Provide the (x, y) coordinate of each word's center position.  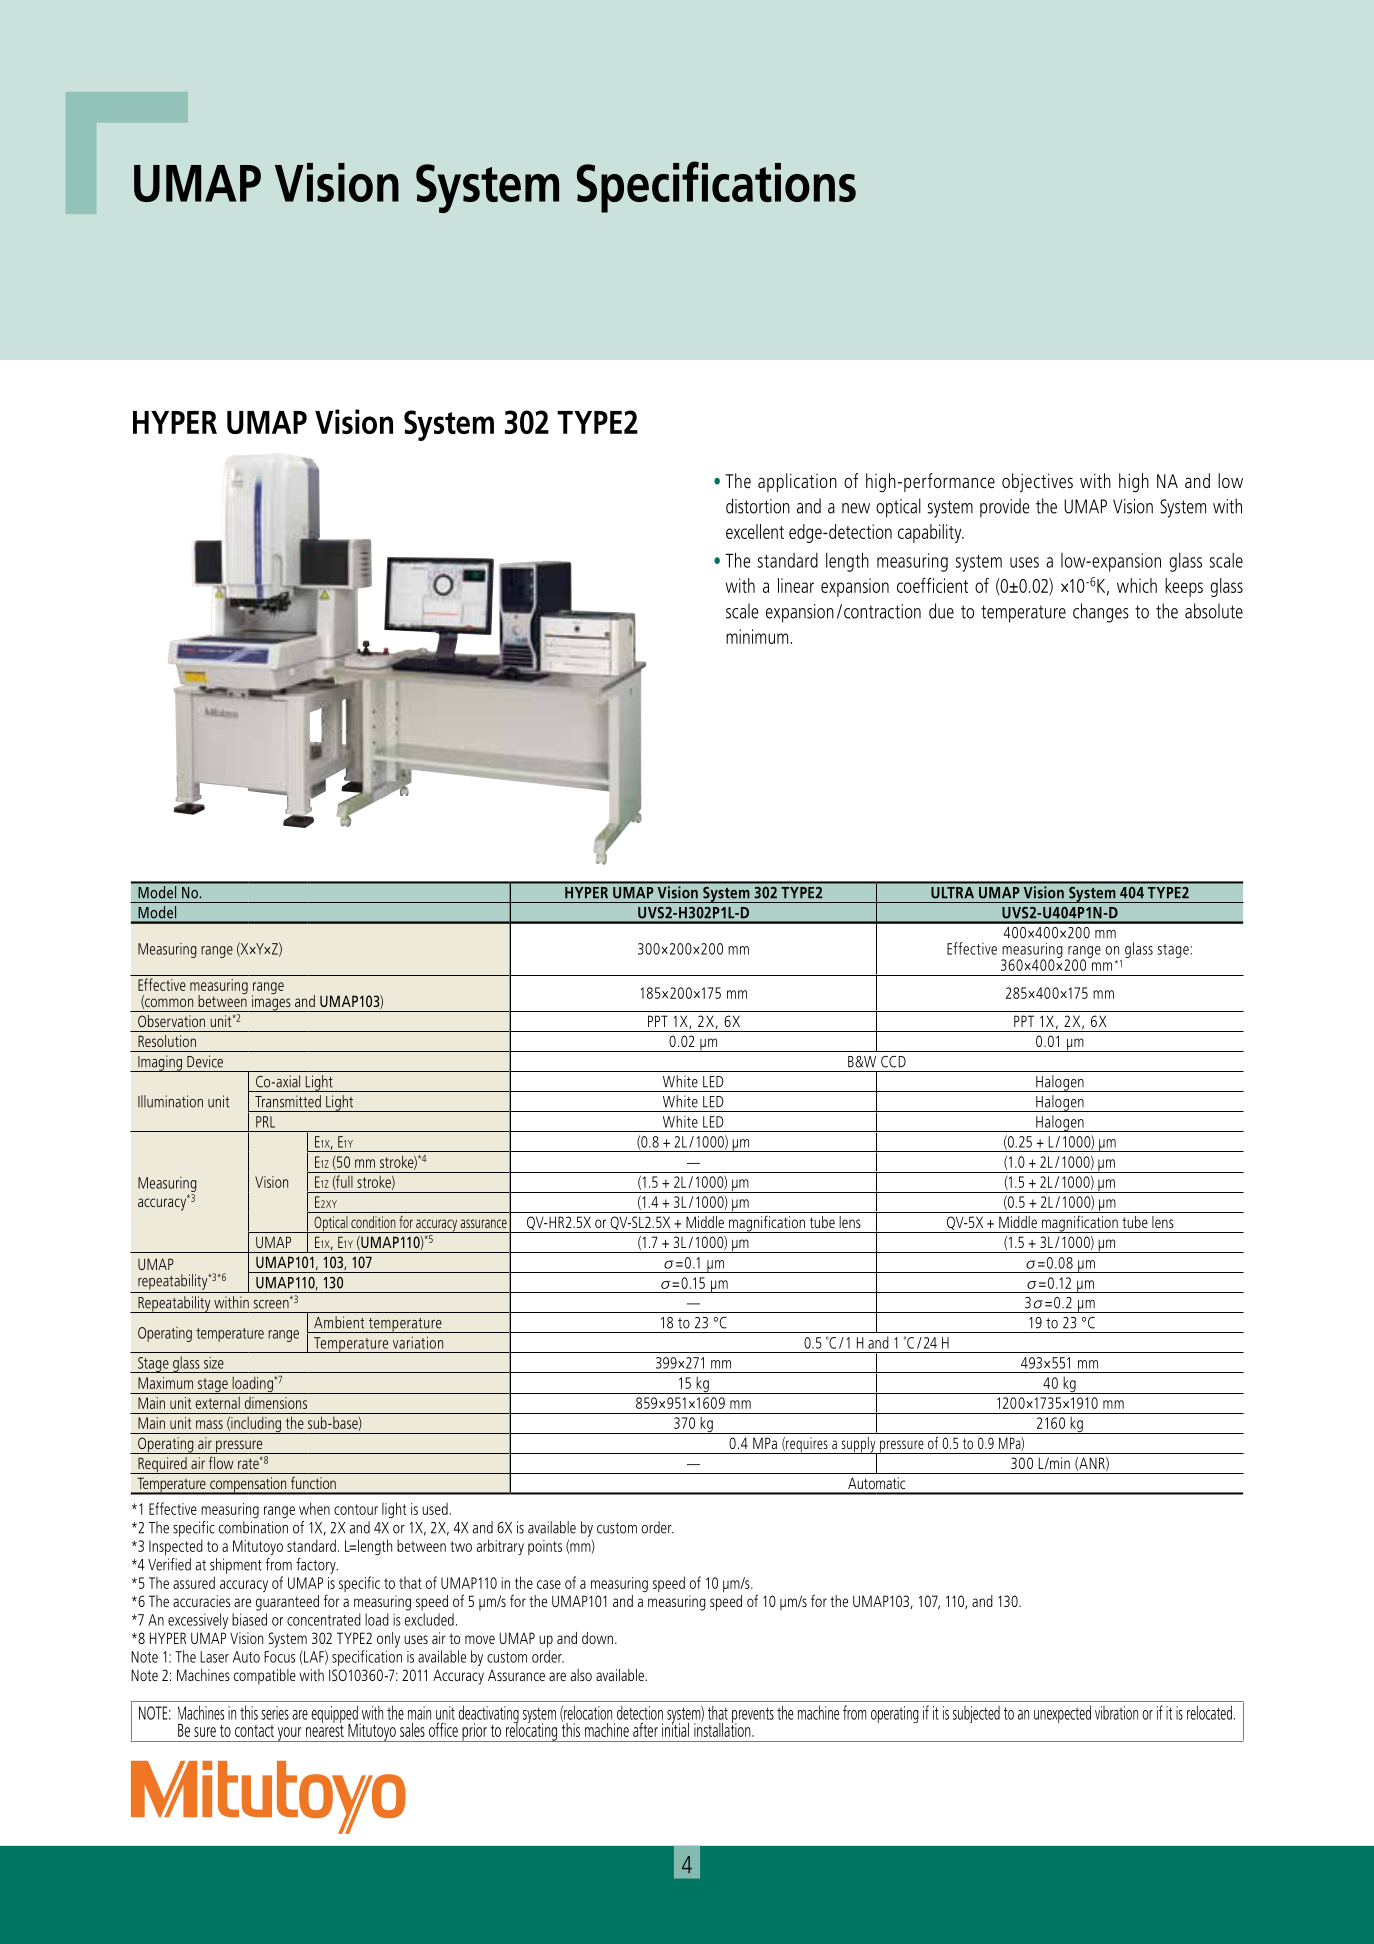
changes (1101, 613)
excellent (755, 531)
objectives (1037, 482)
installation (723, 1728)
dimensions (276, 1403)
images (271, 1002)
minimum (758, 636)
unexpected (1062, 1714)
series (275, 1713)
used (435, 1509)
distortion (758, 506)
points (545, 1547)
